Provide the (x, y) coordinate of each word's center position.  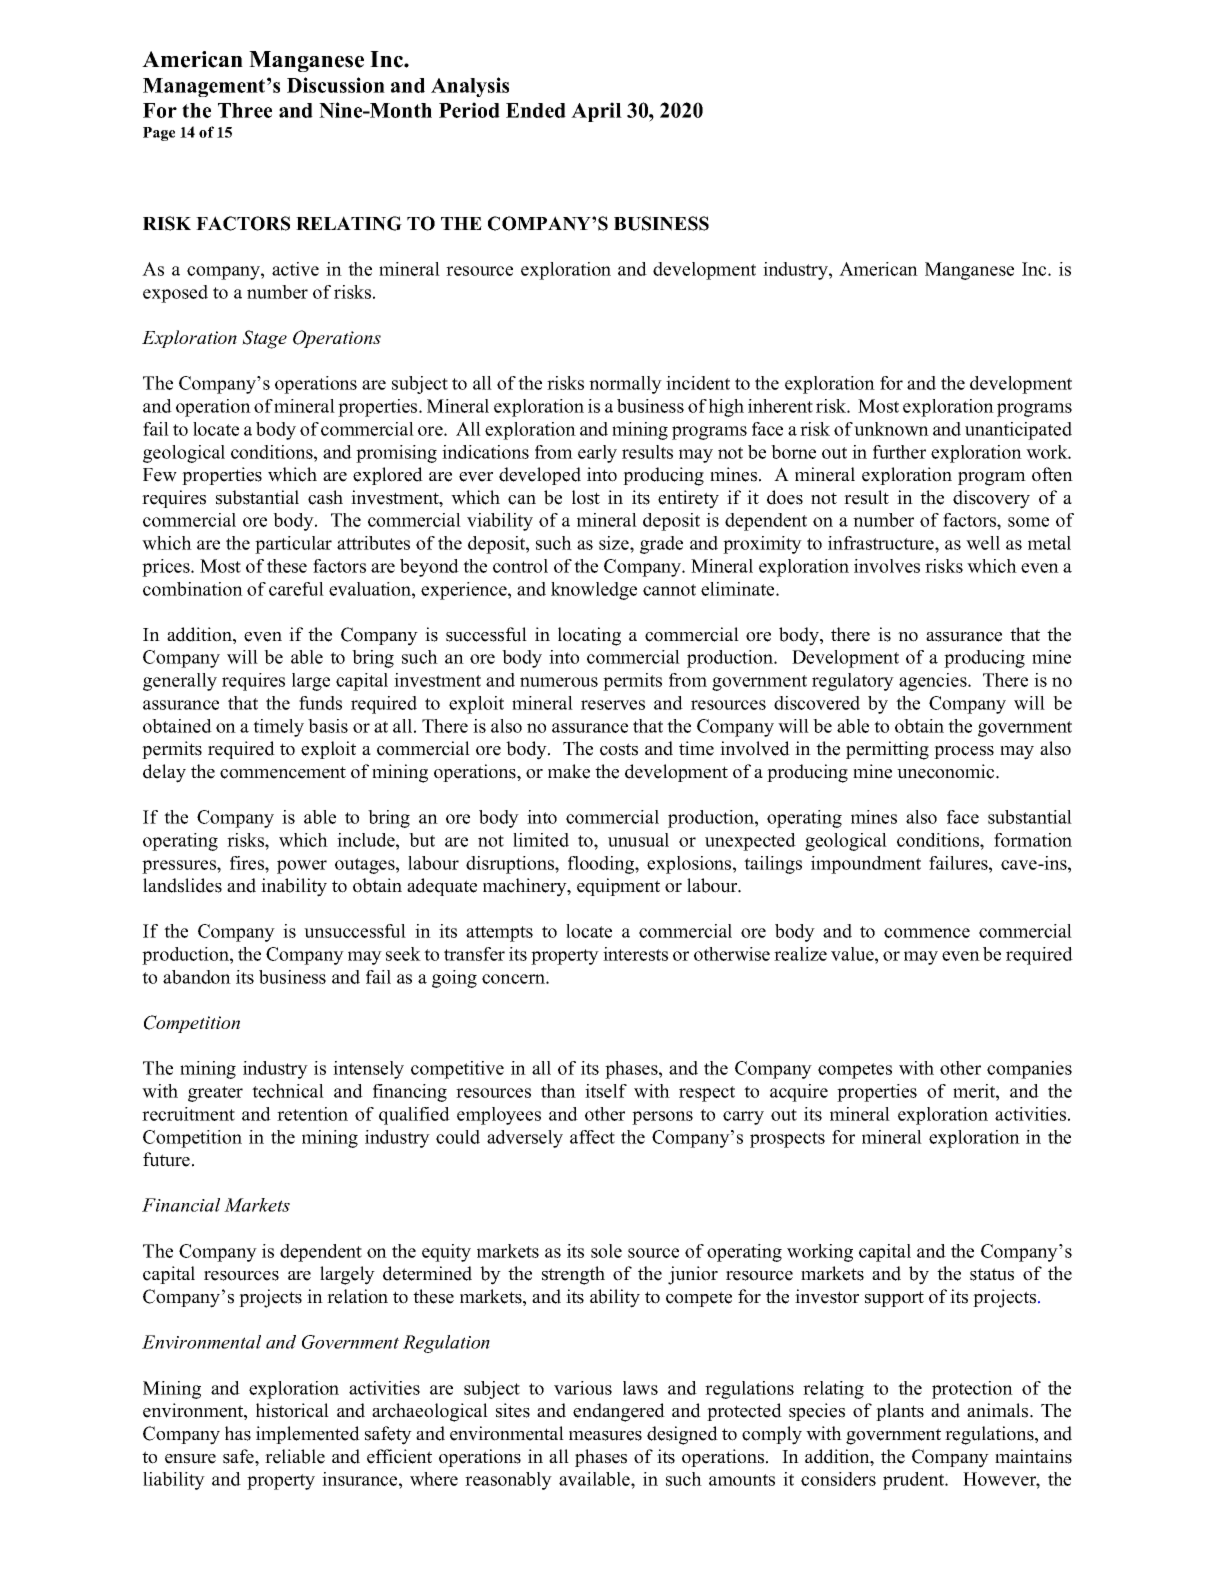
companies (1029, 1070)
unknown (891, 429)
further (899, 452)
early (597, 454)
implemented (308, 1435)
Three (245, 110)
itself (606, 1091)
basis (328, 726)
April (596, 112)
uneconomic (947, 771)
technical (288, 1091)
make (569, 771)
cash (325, 497)
